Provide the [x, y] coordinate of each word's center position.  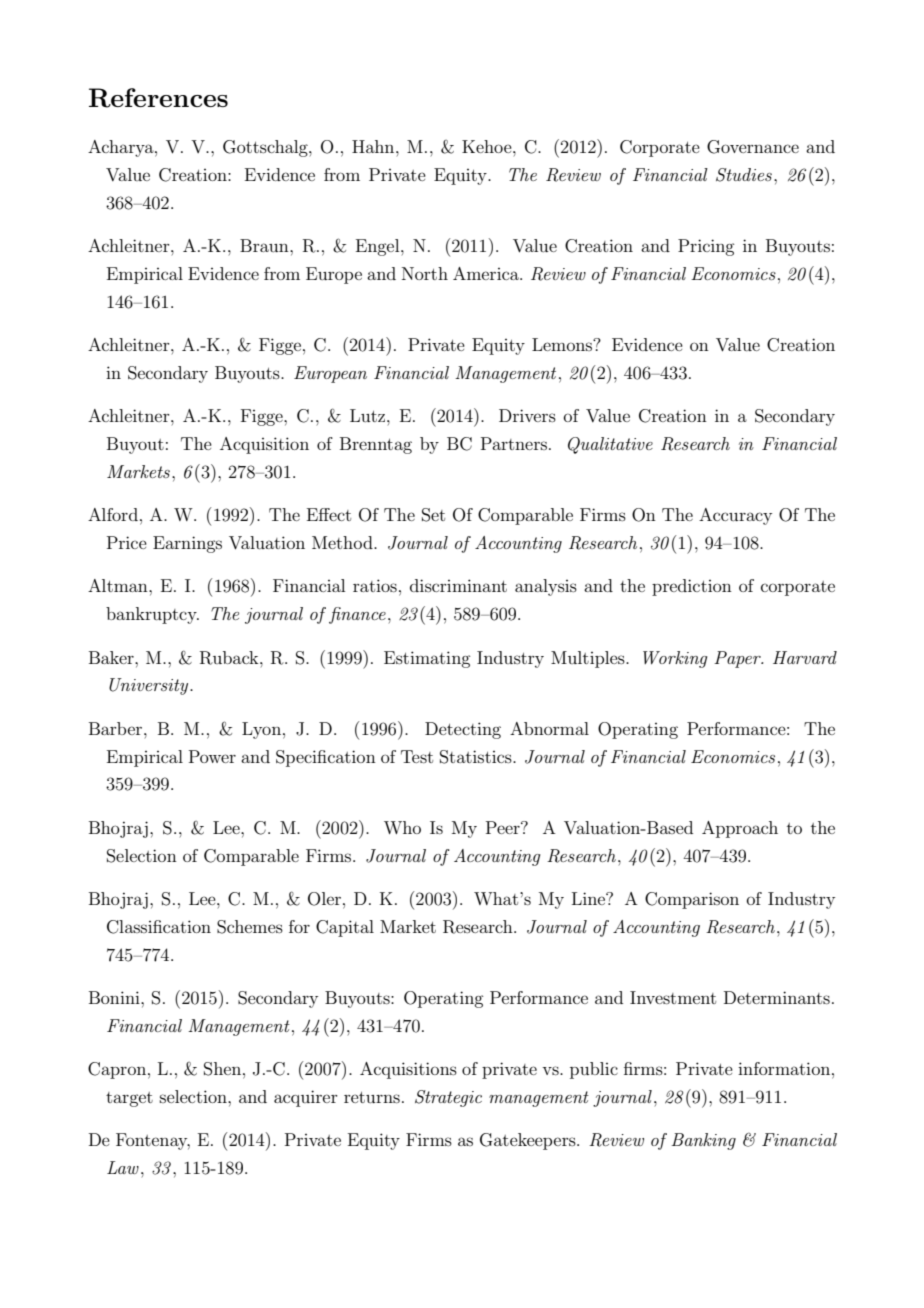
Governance [753, 147]
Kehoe [488, 146]
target [129, 1099]
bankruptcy [152, 615]
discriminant [458, 585]
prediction [692, 587]
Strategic [448, 1098]
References [158, 98]
